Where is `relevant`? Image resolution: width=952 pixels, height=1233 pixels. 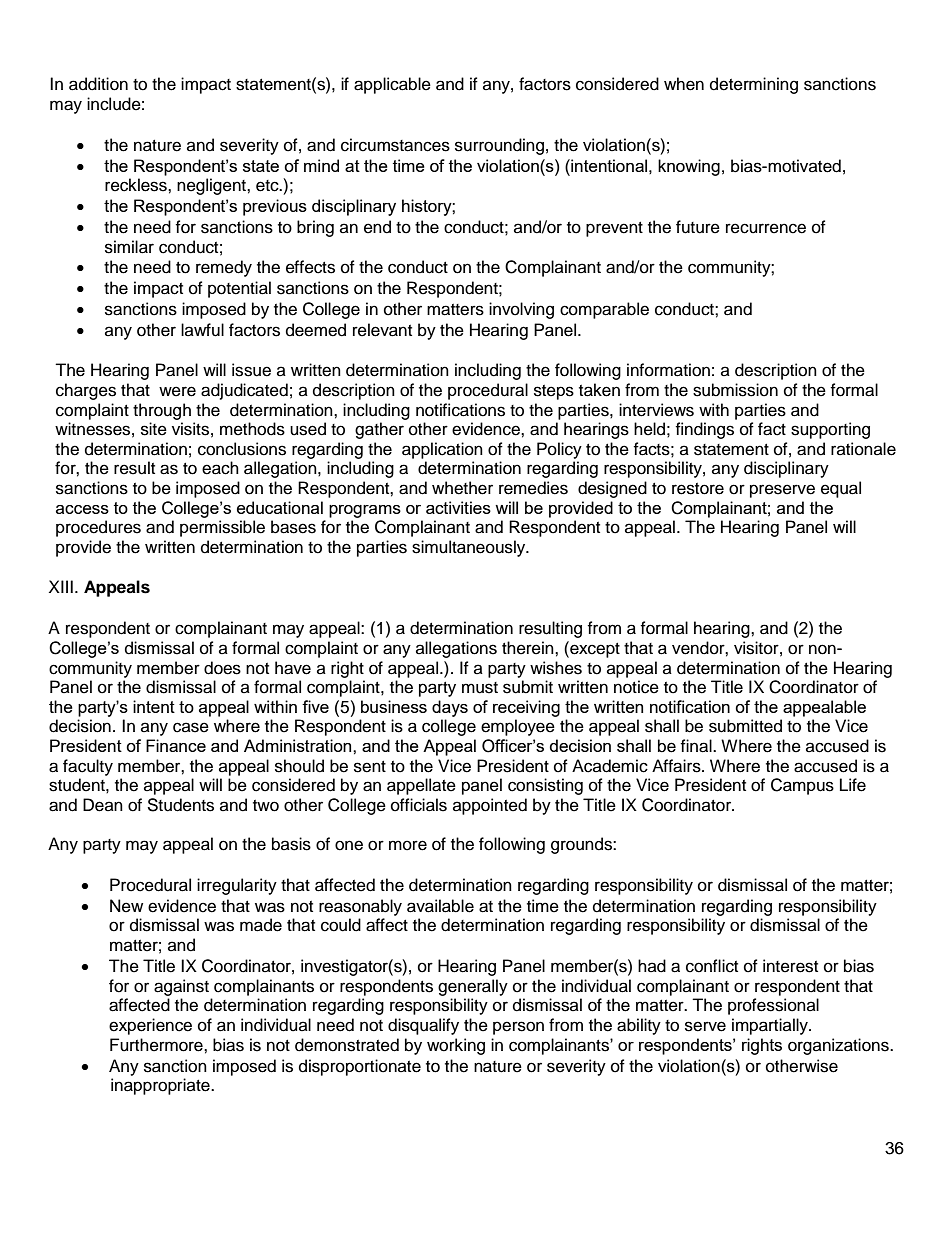 relevant is located at coordinates (382, 330).
